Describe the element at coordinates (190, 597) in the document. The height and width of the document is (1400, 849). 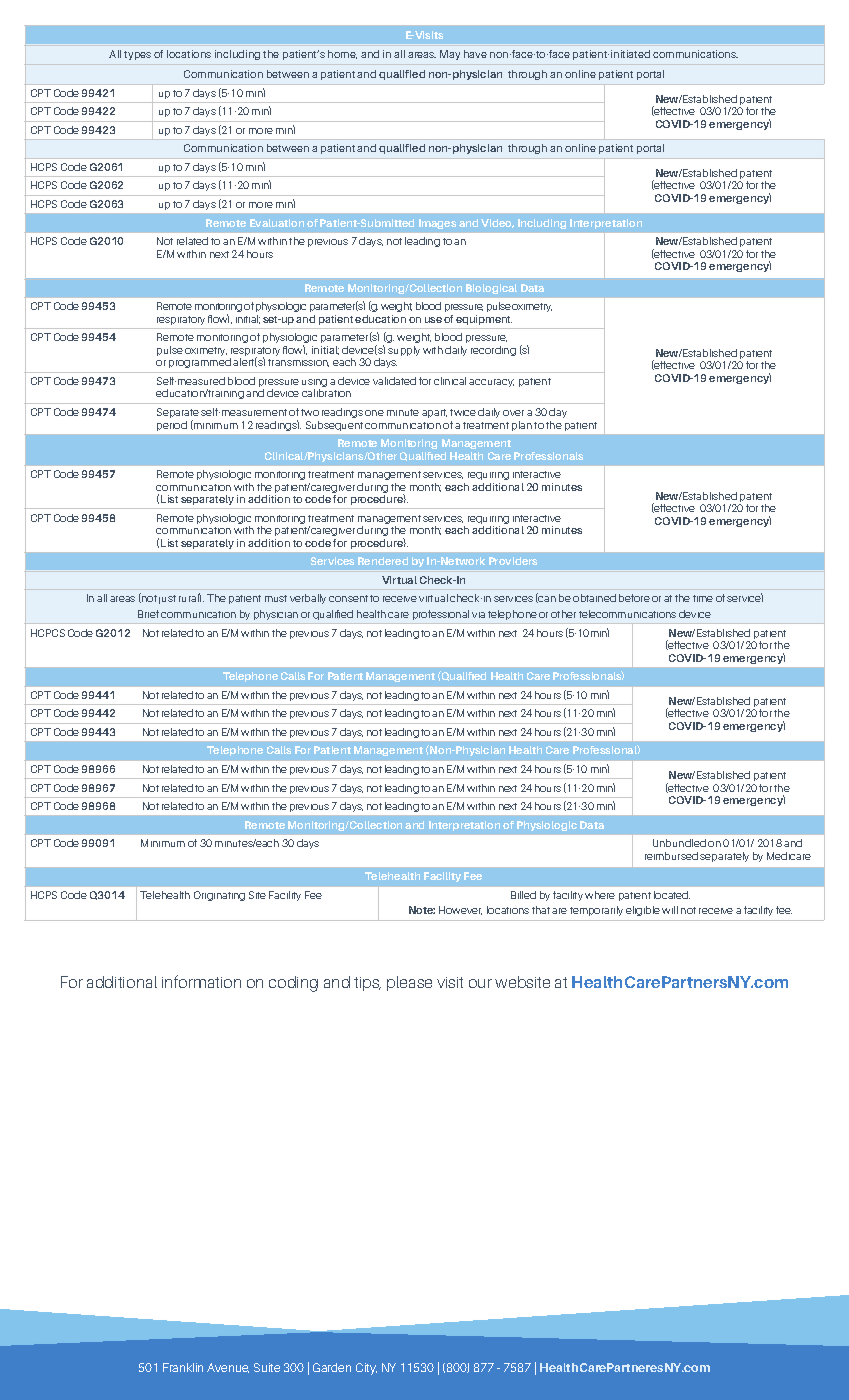
I see `rural` at that location.
